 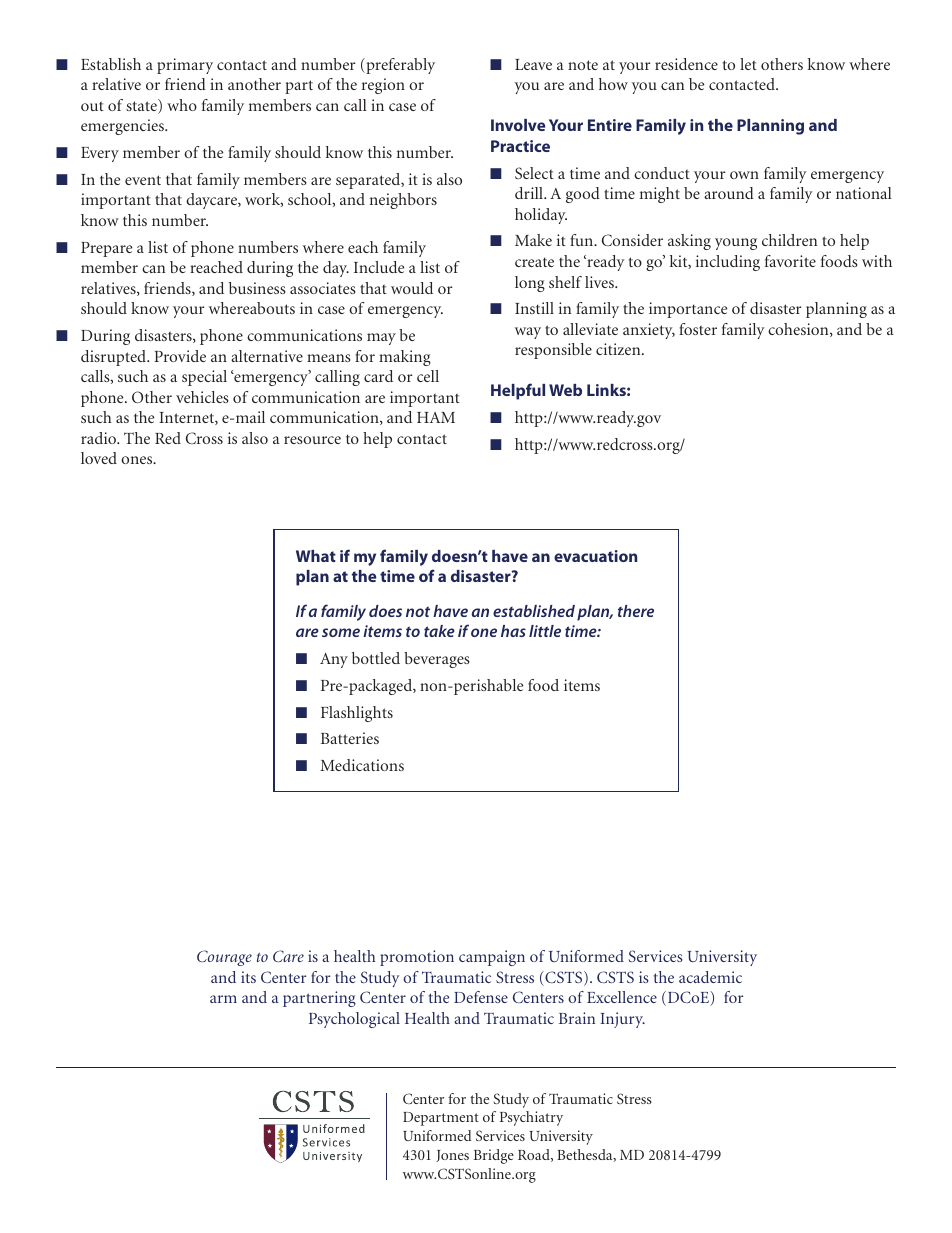 I want to click on Courage, so click(x=224, y=958).
